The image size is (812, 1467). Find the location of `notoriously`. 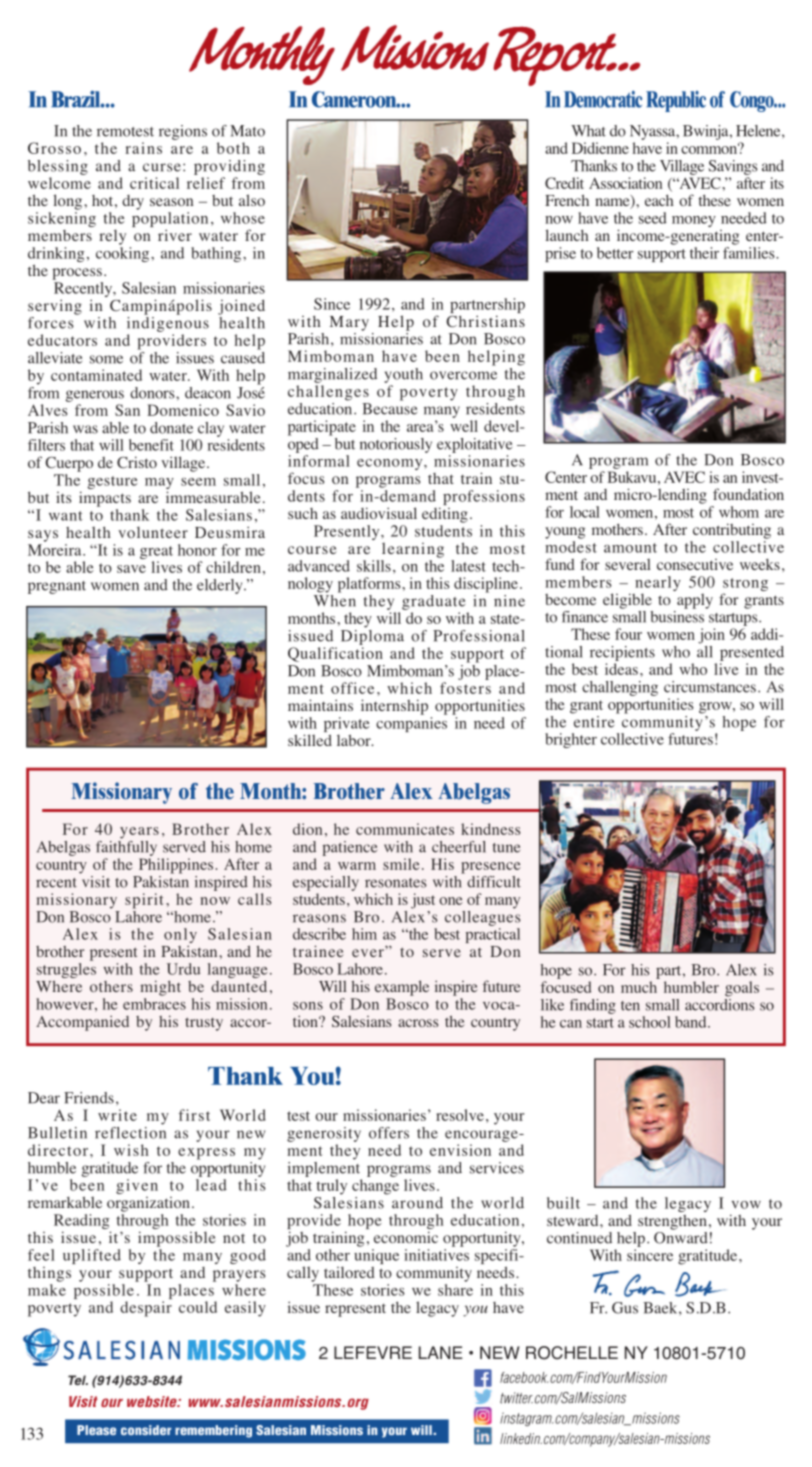

notoriously is located at coordinates (396, 445).
